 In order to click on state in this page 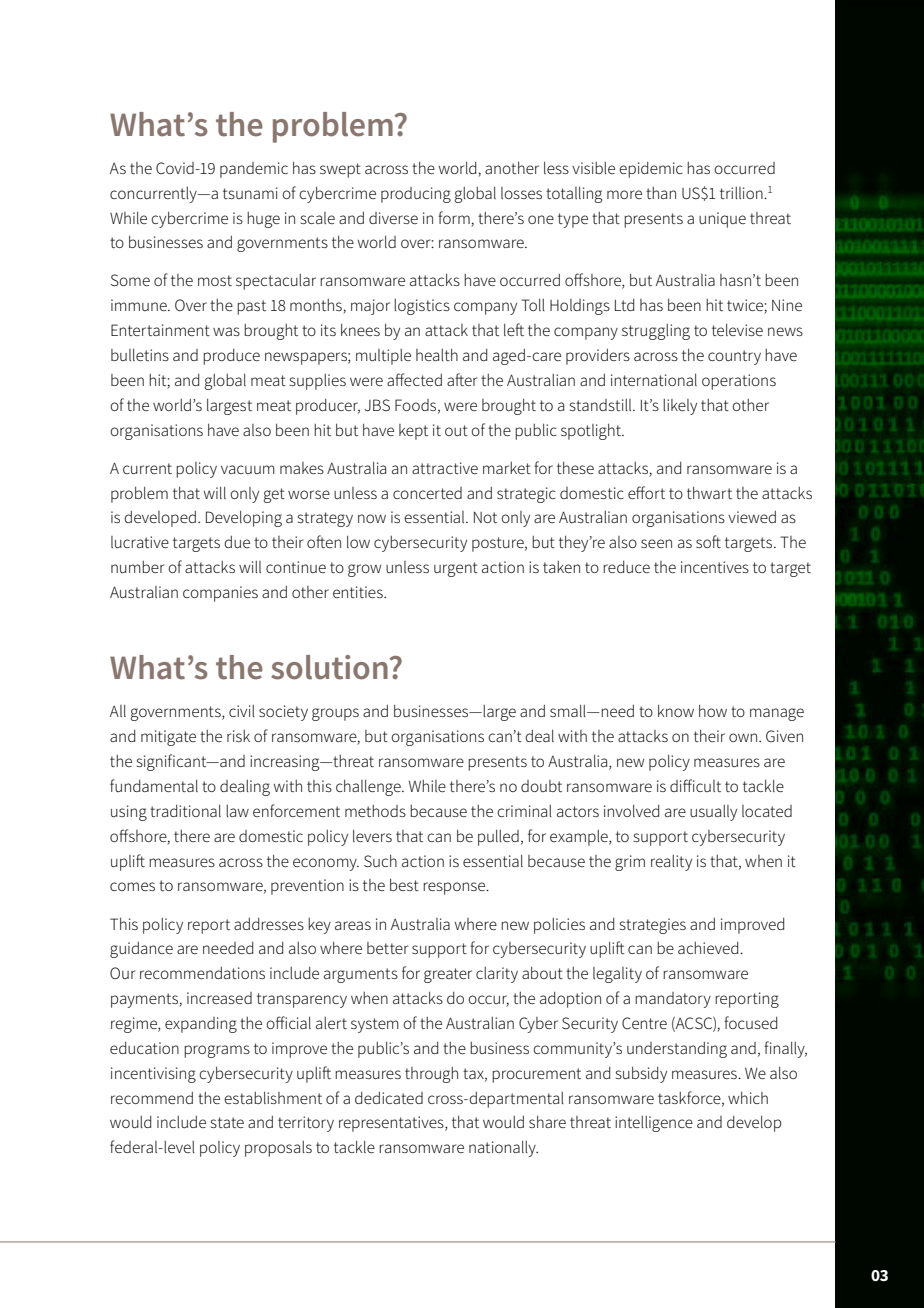, I will do `click(227, 1122)`.
